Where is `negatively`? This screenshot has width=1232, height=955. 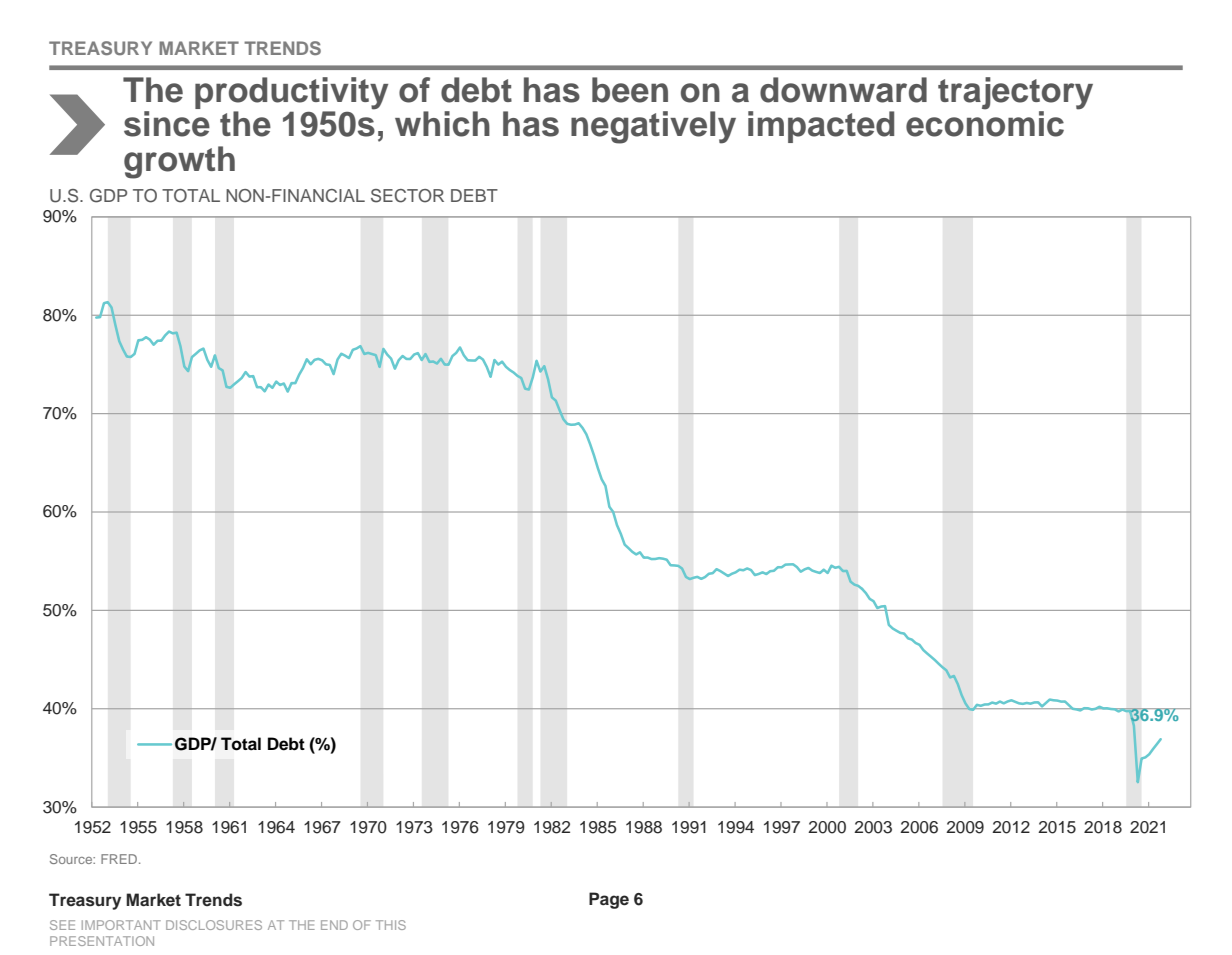
negatively is located at coordinates (653, 127).
